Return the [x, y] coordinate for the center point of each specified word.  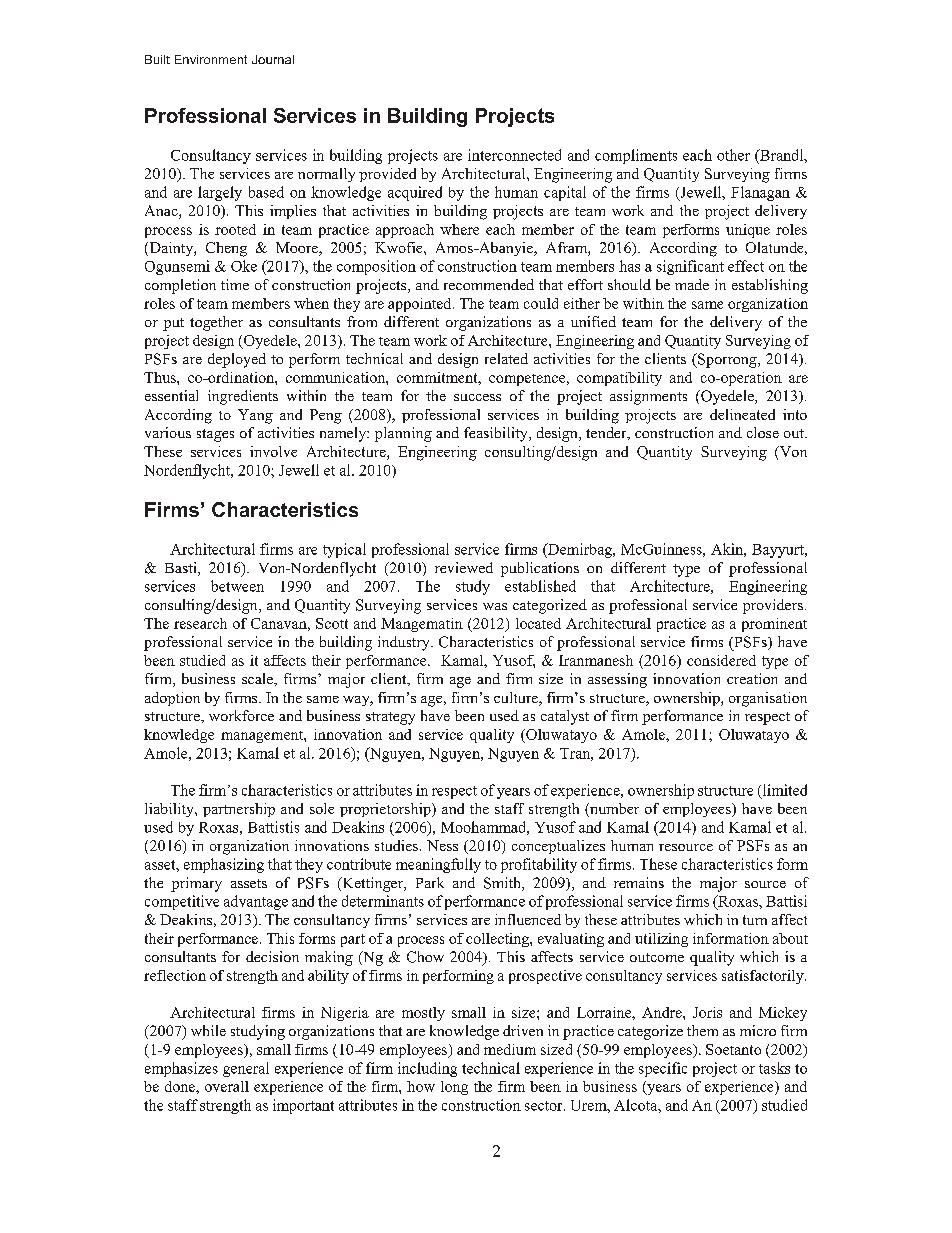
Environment [211, 59]
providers [773, 606]
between [237, 586]
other [733, 155]
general [246, 1069]
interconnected [514, 155]
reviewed [464, 567]
